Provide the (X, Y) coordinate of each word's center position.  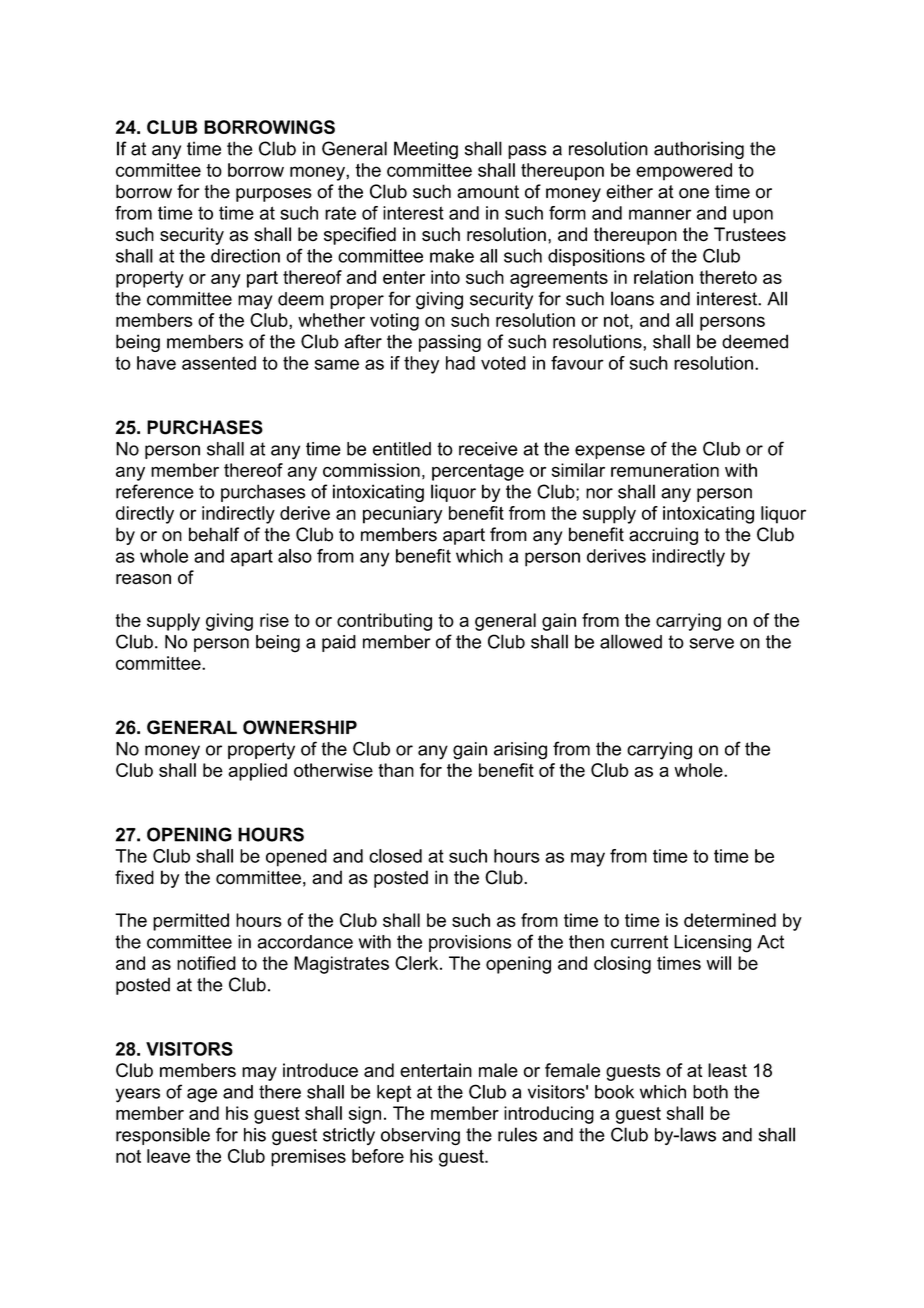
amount (488, 192)
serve (711, 643)
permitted (191, 922)
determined (730, 920)
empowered (684, 172)
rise (274, 620)
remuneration (665, 470)
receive (488, 449)
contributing (384, 622)
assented (219, 363)
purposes (274, 195)
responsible (163, 1136)
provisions (470, 943)
